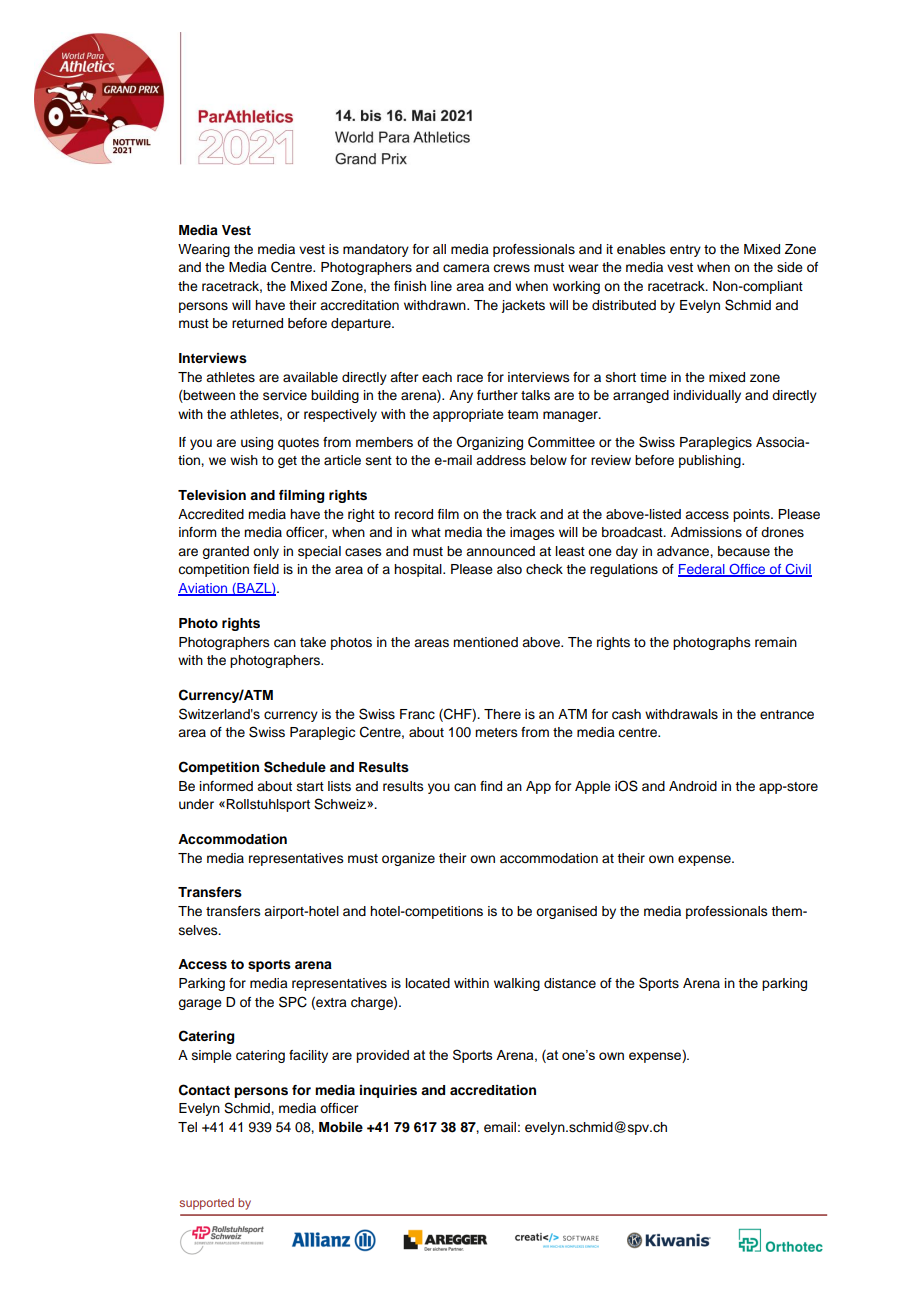  Describe the element at coordinates (388, 1091) in the screenshot. I see `inquiries` at that location.
